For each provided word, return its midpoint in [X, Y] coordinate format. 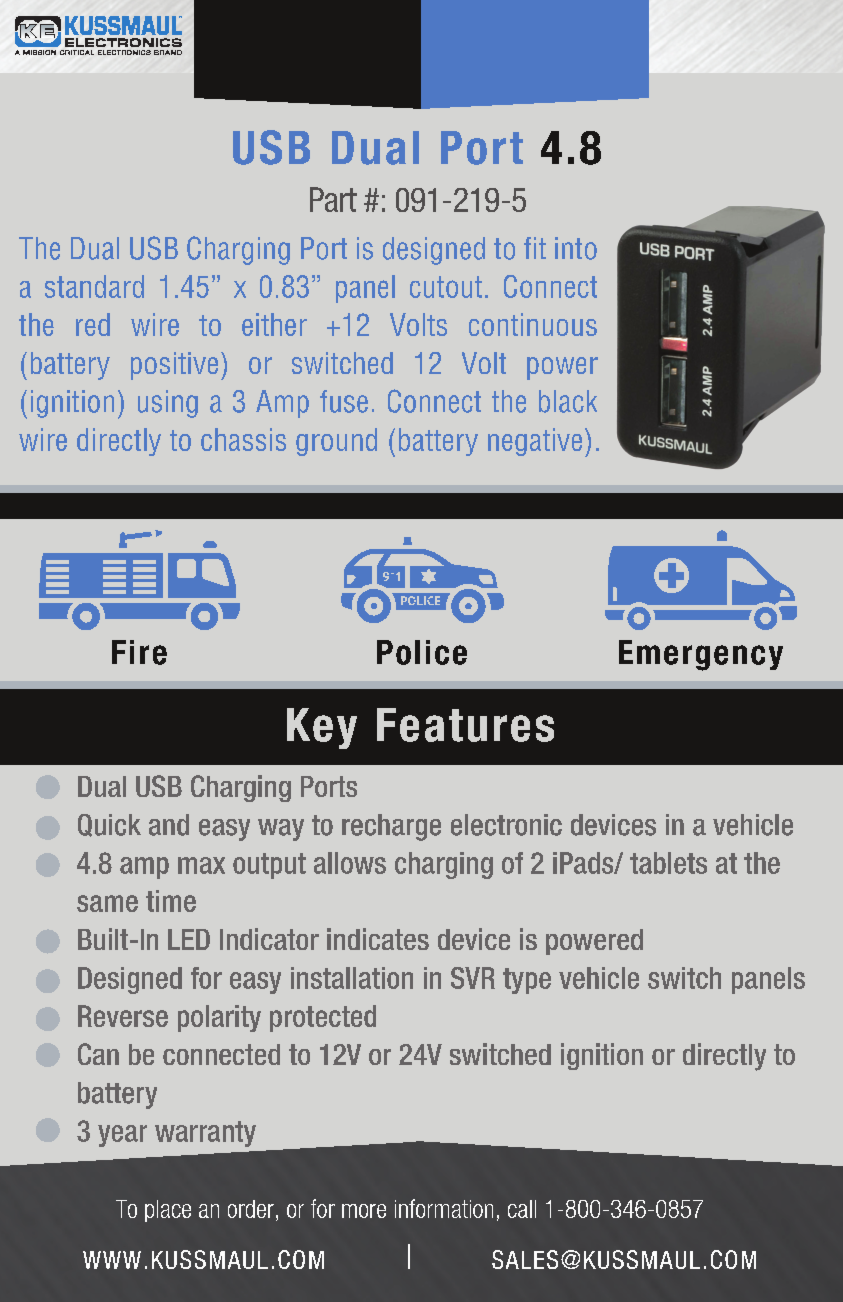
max [201, 865]
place [168, 1211]
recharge [391, 827]
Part [333, 199]
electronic [506, 825]
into [576, 248]
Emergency [701, 655]
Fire [139, 652]
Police [422, 652]
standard [94, 286]
